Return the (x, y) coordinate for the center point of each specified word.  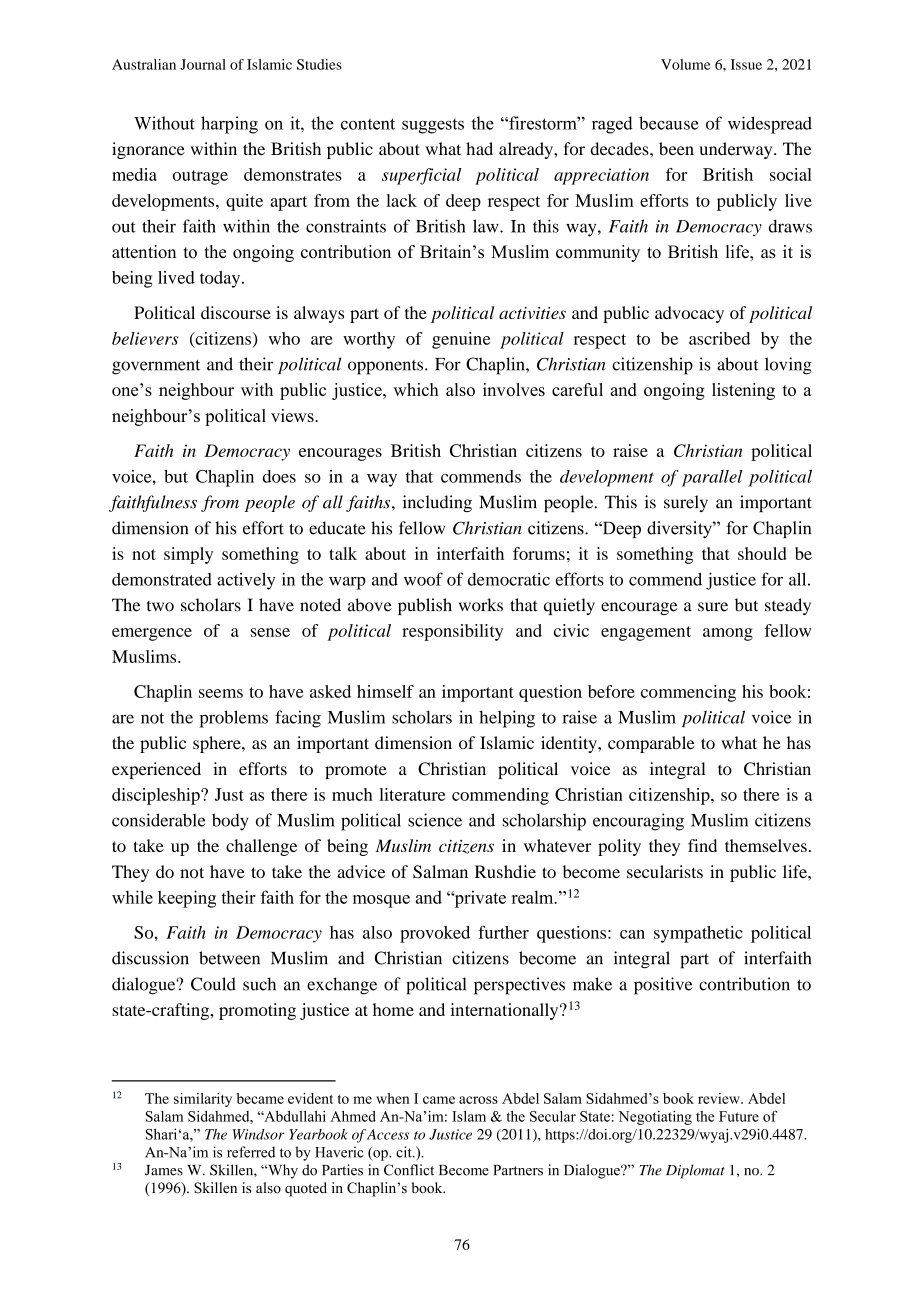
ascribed (719, 338)
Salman (440, 871)
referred (251, 1152)
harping (229, 125)
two (160, 606)
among (728, 634)
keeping (187, 899)
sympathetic (698, 934)
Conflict (409, 1170)
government (156, 367)
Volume (686, 64)
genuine (461, 340)
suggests (433, 126)
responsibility (452, 632)
